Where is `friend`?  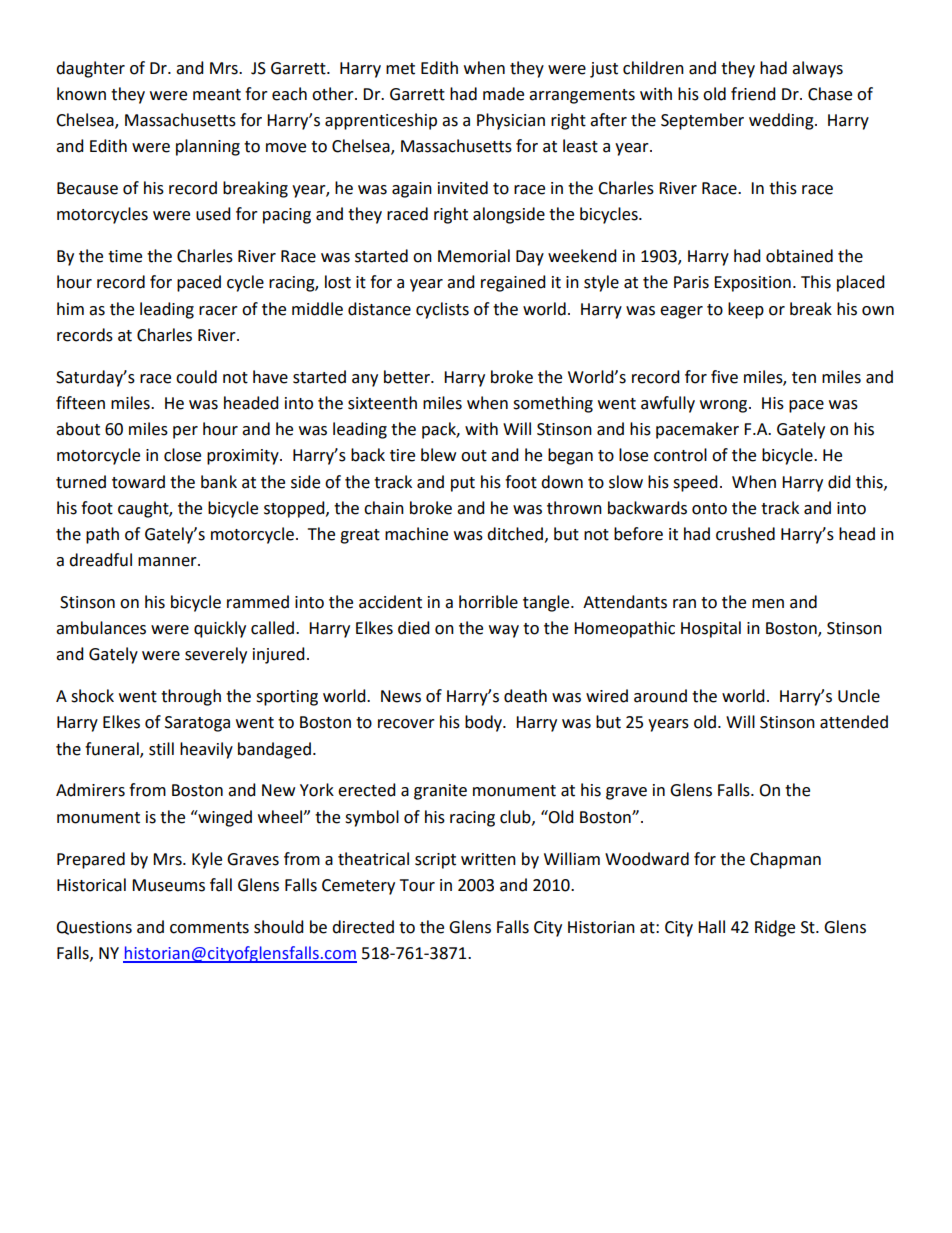 friend is located at coordinates (753, 94).
